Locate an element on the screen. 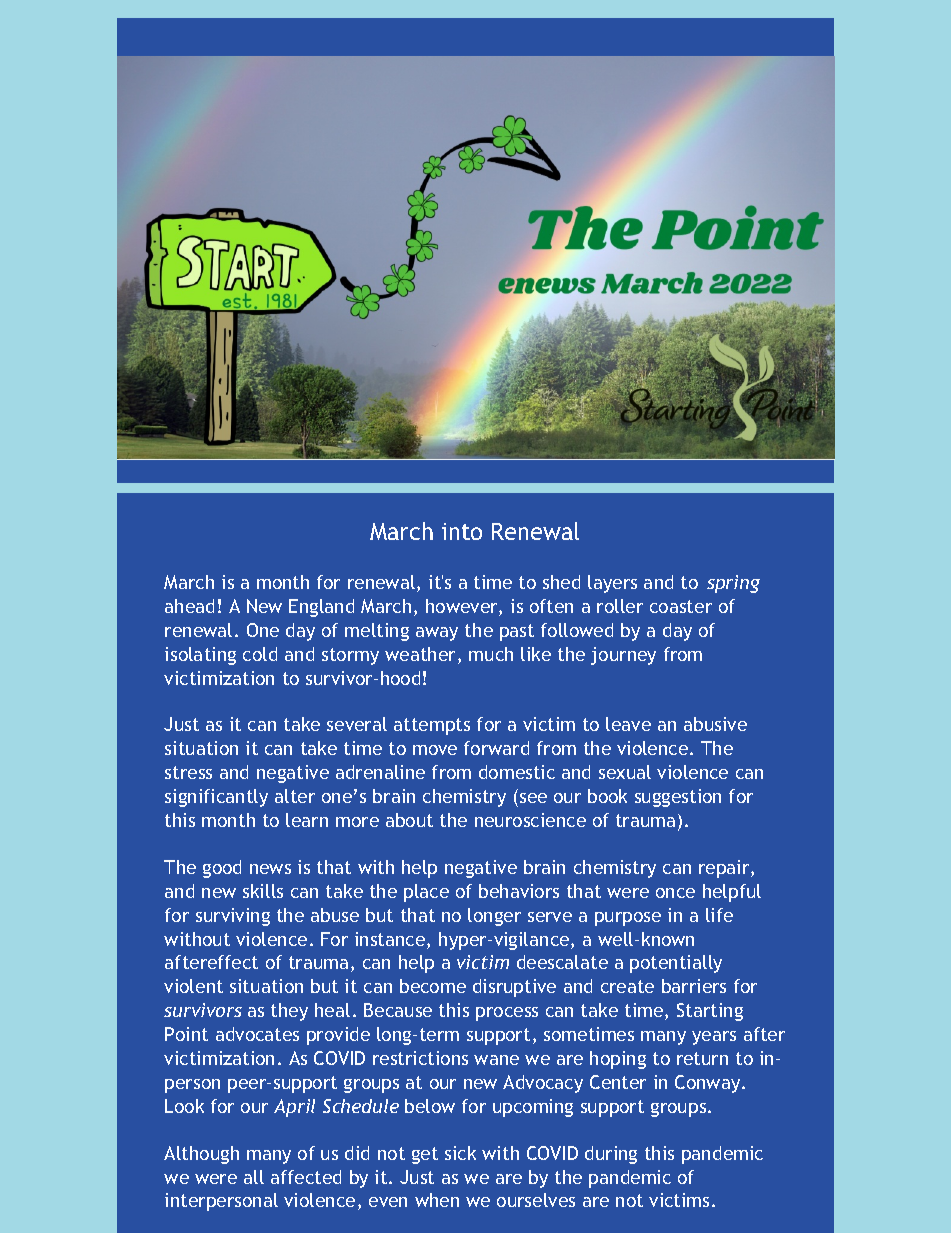 Image resolution: width=952 pixels, height=1233 pixels. process is located at coordinates (507, 1014).
